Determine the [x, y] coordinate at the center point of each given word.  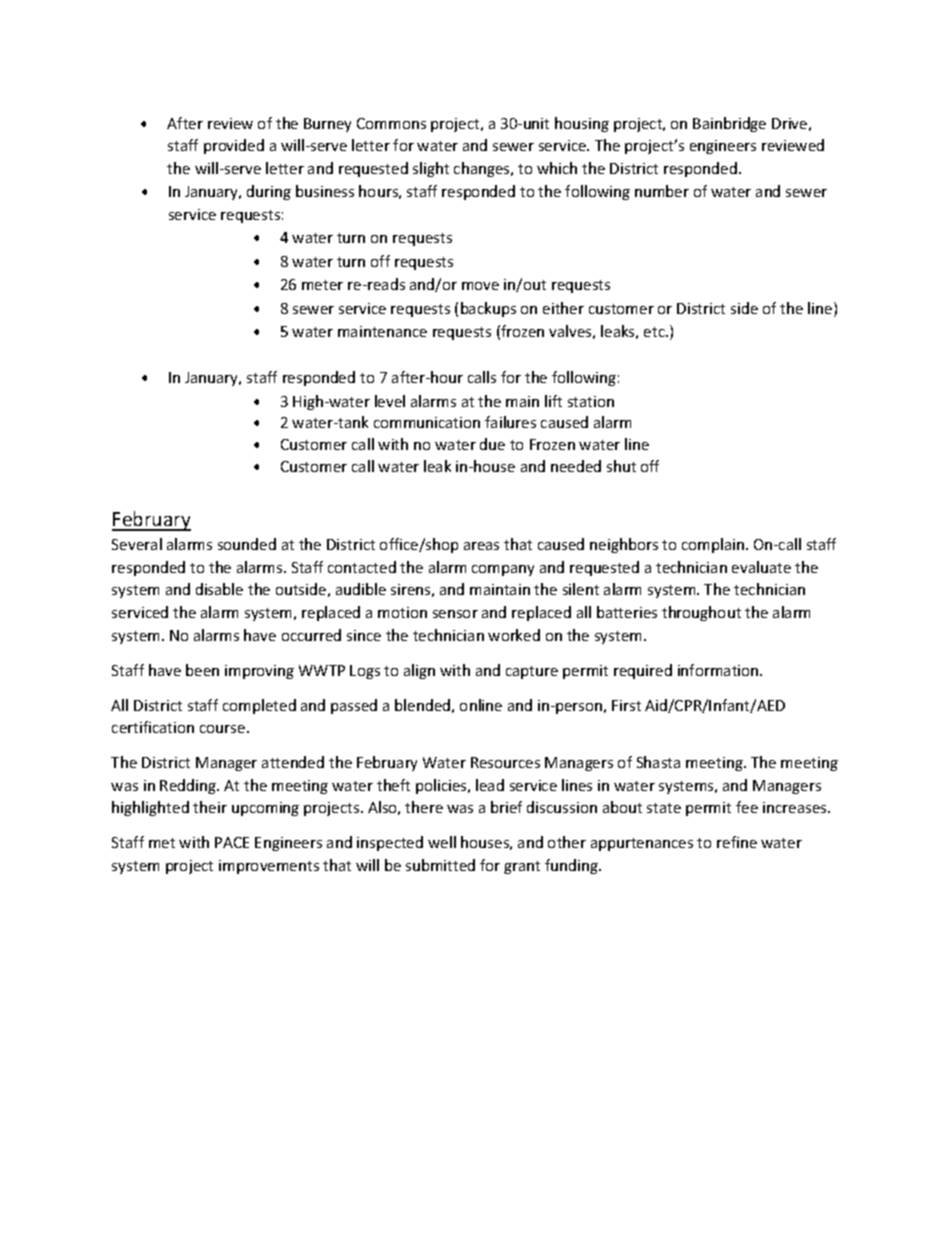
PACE [232, 842]
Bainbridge [729, 124]
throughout [701, 613]
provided [234, 146]
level [390, 401]
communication [427, 422]
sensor [455, 614]
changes [483, 169]
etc [655, 332]
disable [219, 589]
